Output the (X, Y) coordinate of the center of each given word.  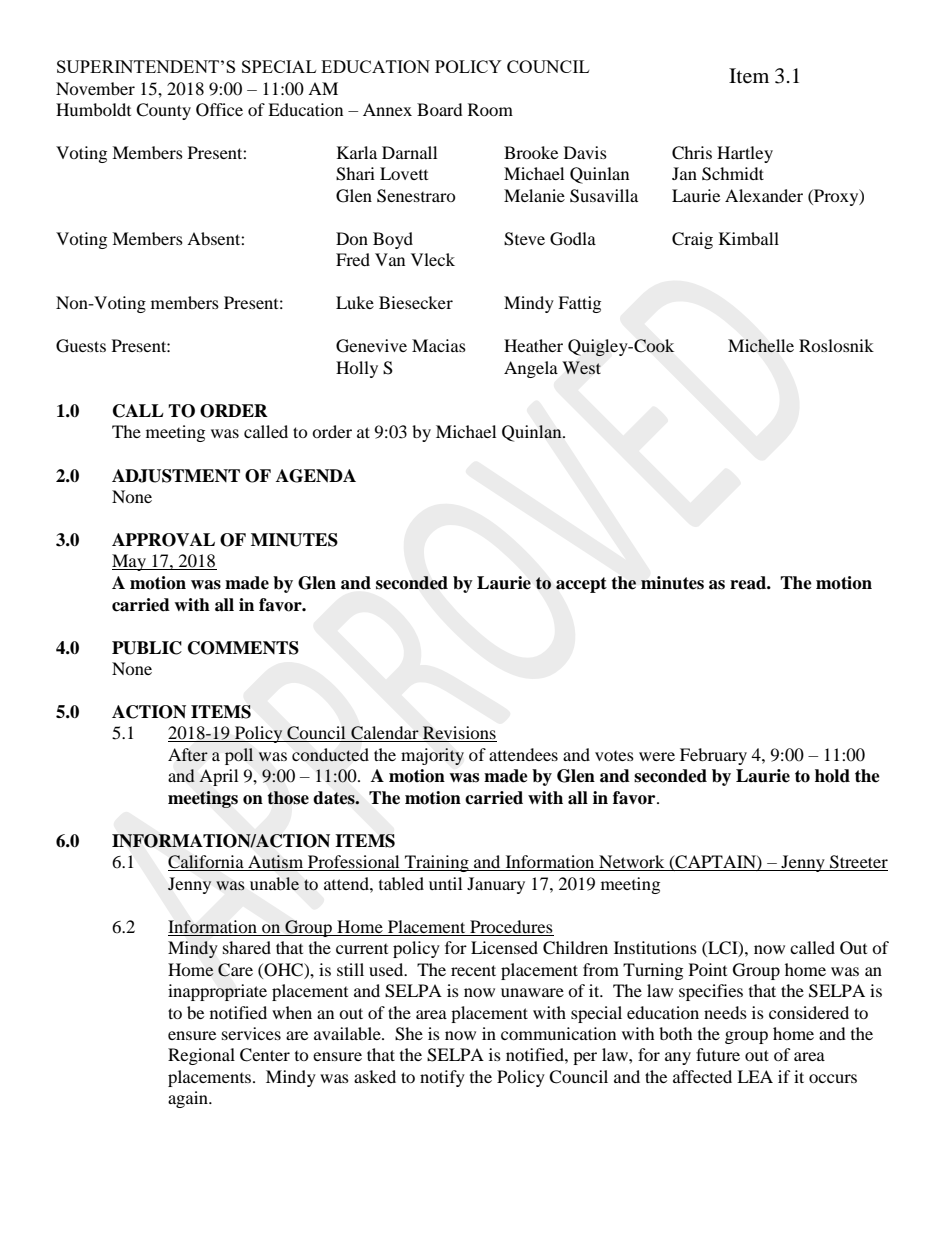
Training (437, 863)
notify (442, 1078)
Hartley (745, 154)
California (207, 863)
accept (581, 585)
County (163, 111)
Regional (201, 1056)
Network (632, 863)
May (130, 562)
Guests (81, 346)
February (713, 756)
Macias (439, 345)
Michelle (761, 346)
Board (440, 109)
